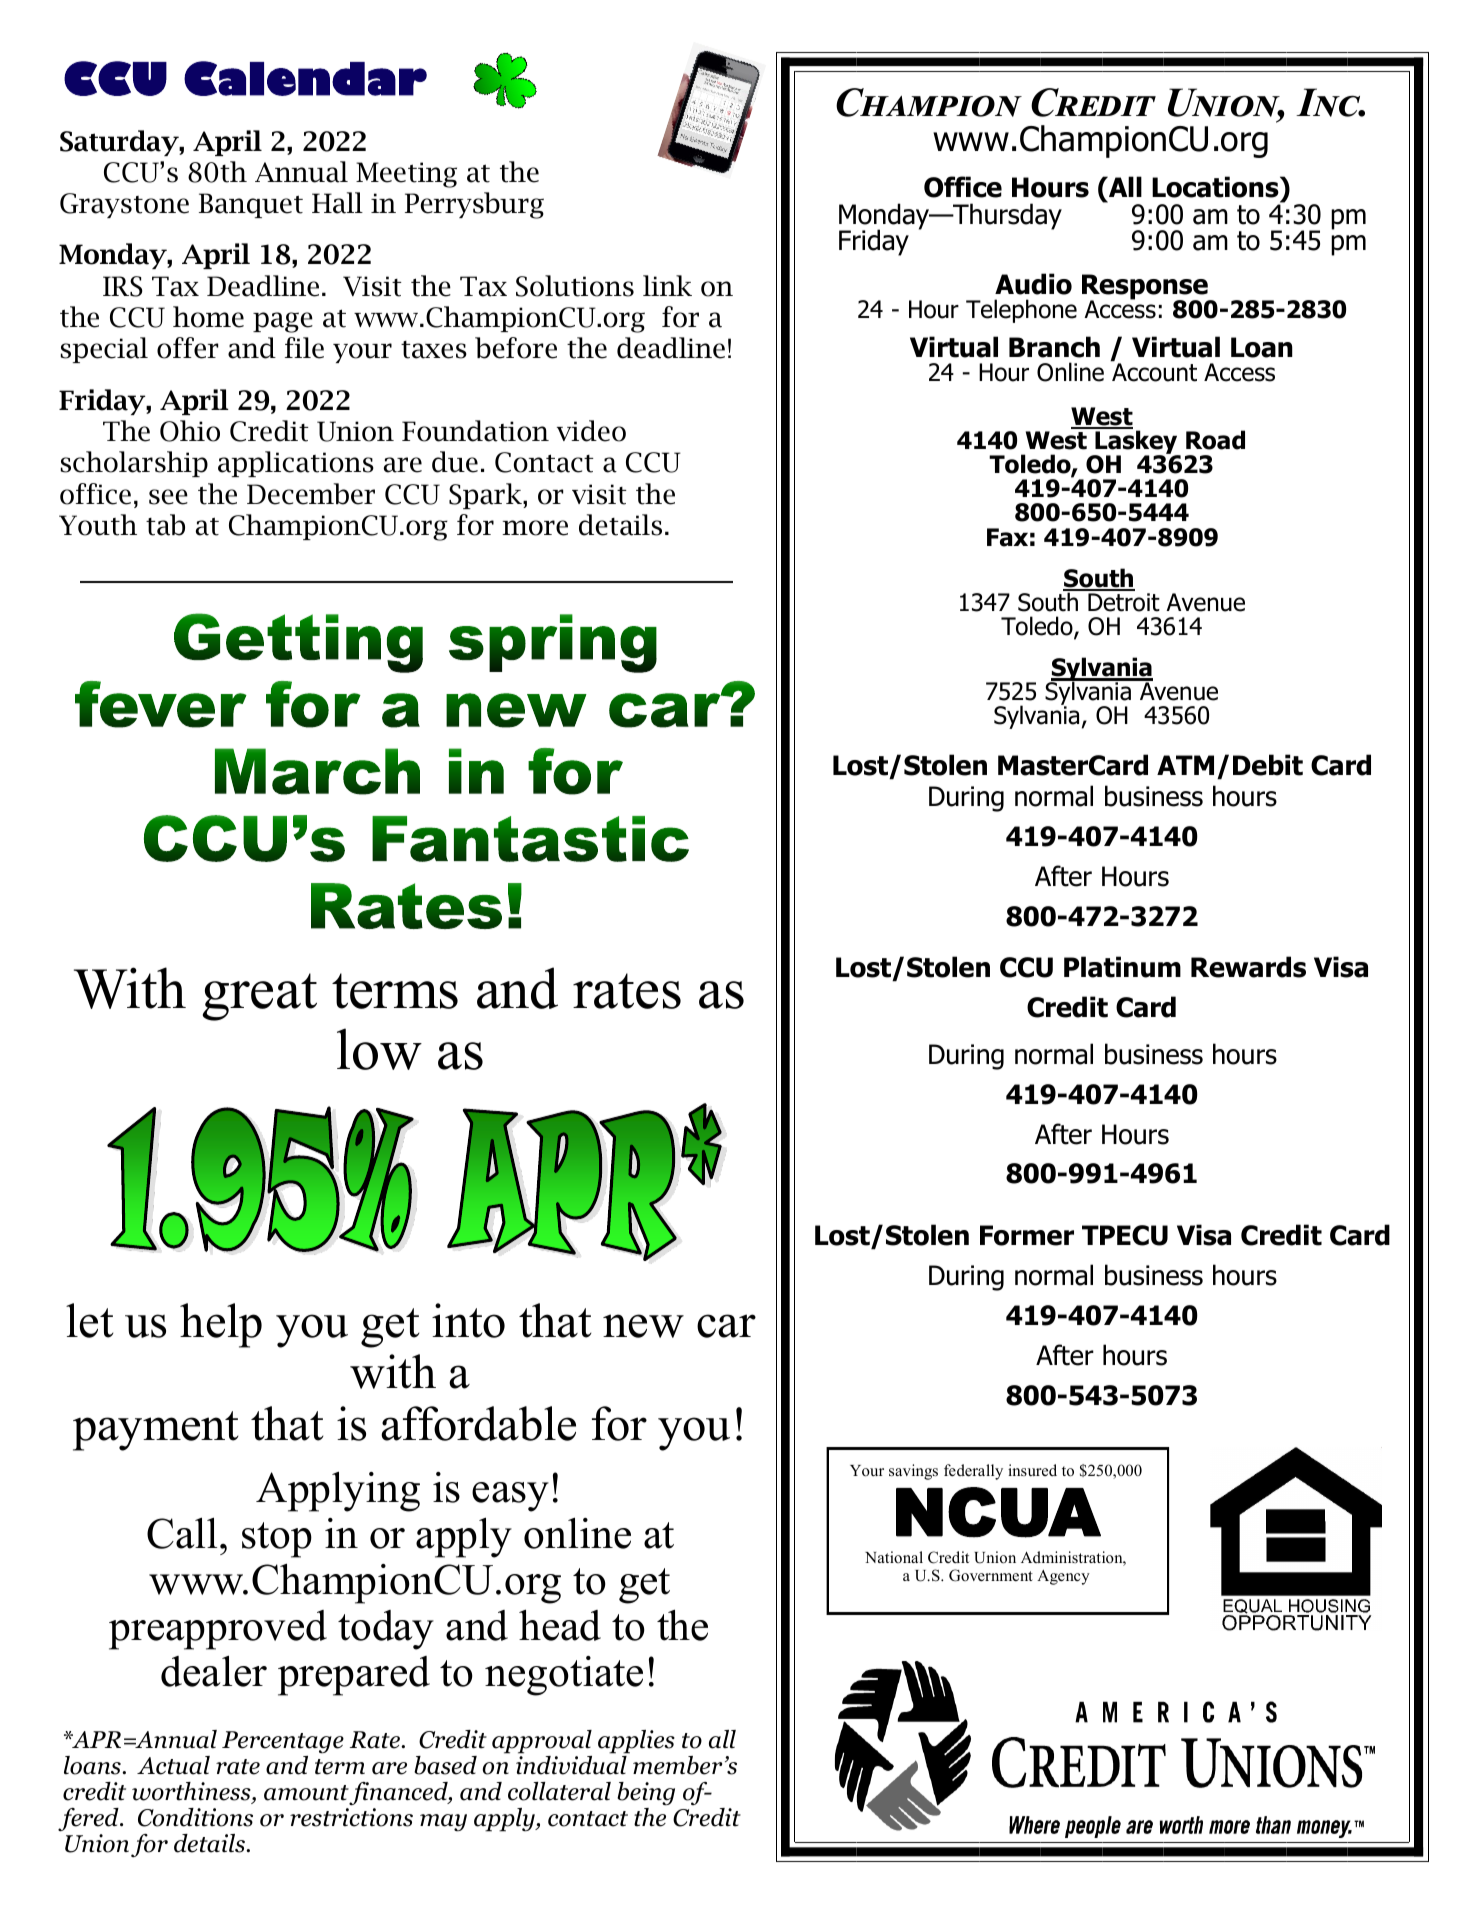 Image resolution: width=1479 pixels, height=1914 pixels. Describe the element at coordinates (1032, 1470) in the image. I see `insured` at that location.
